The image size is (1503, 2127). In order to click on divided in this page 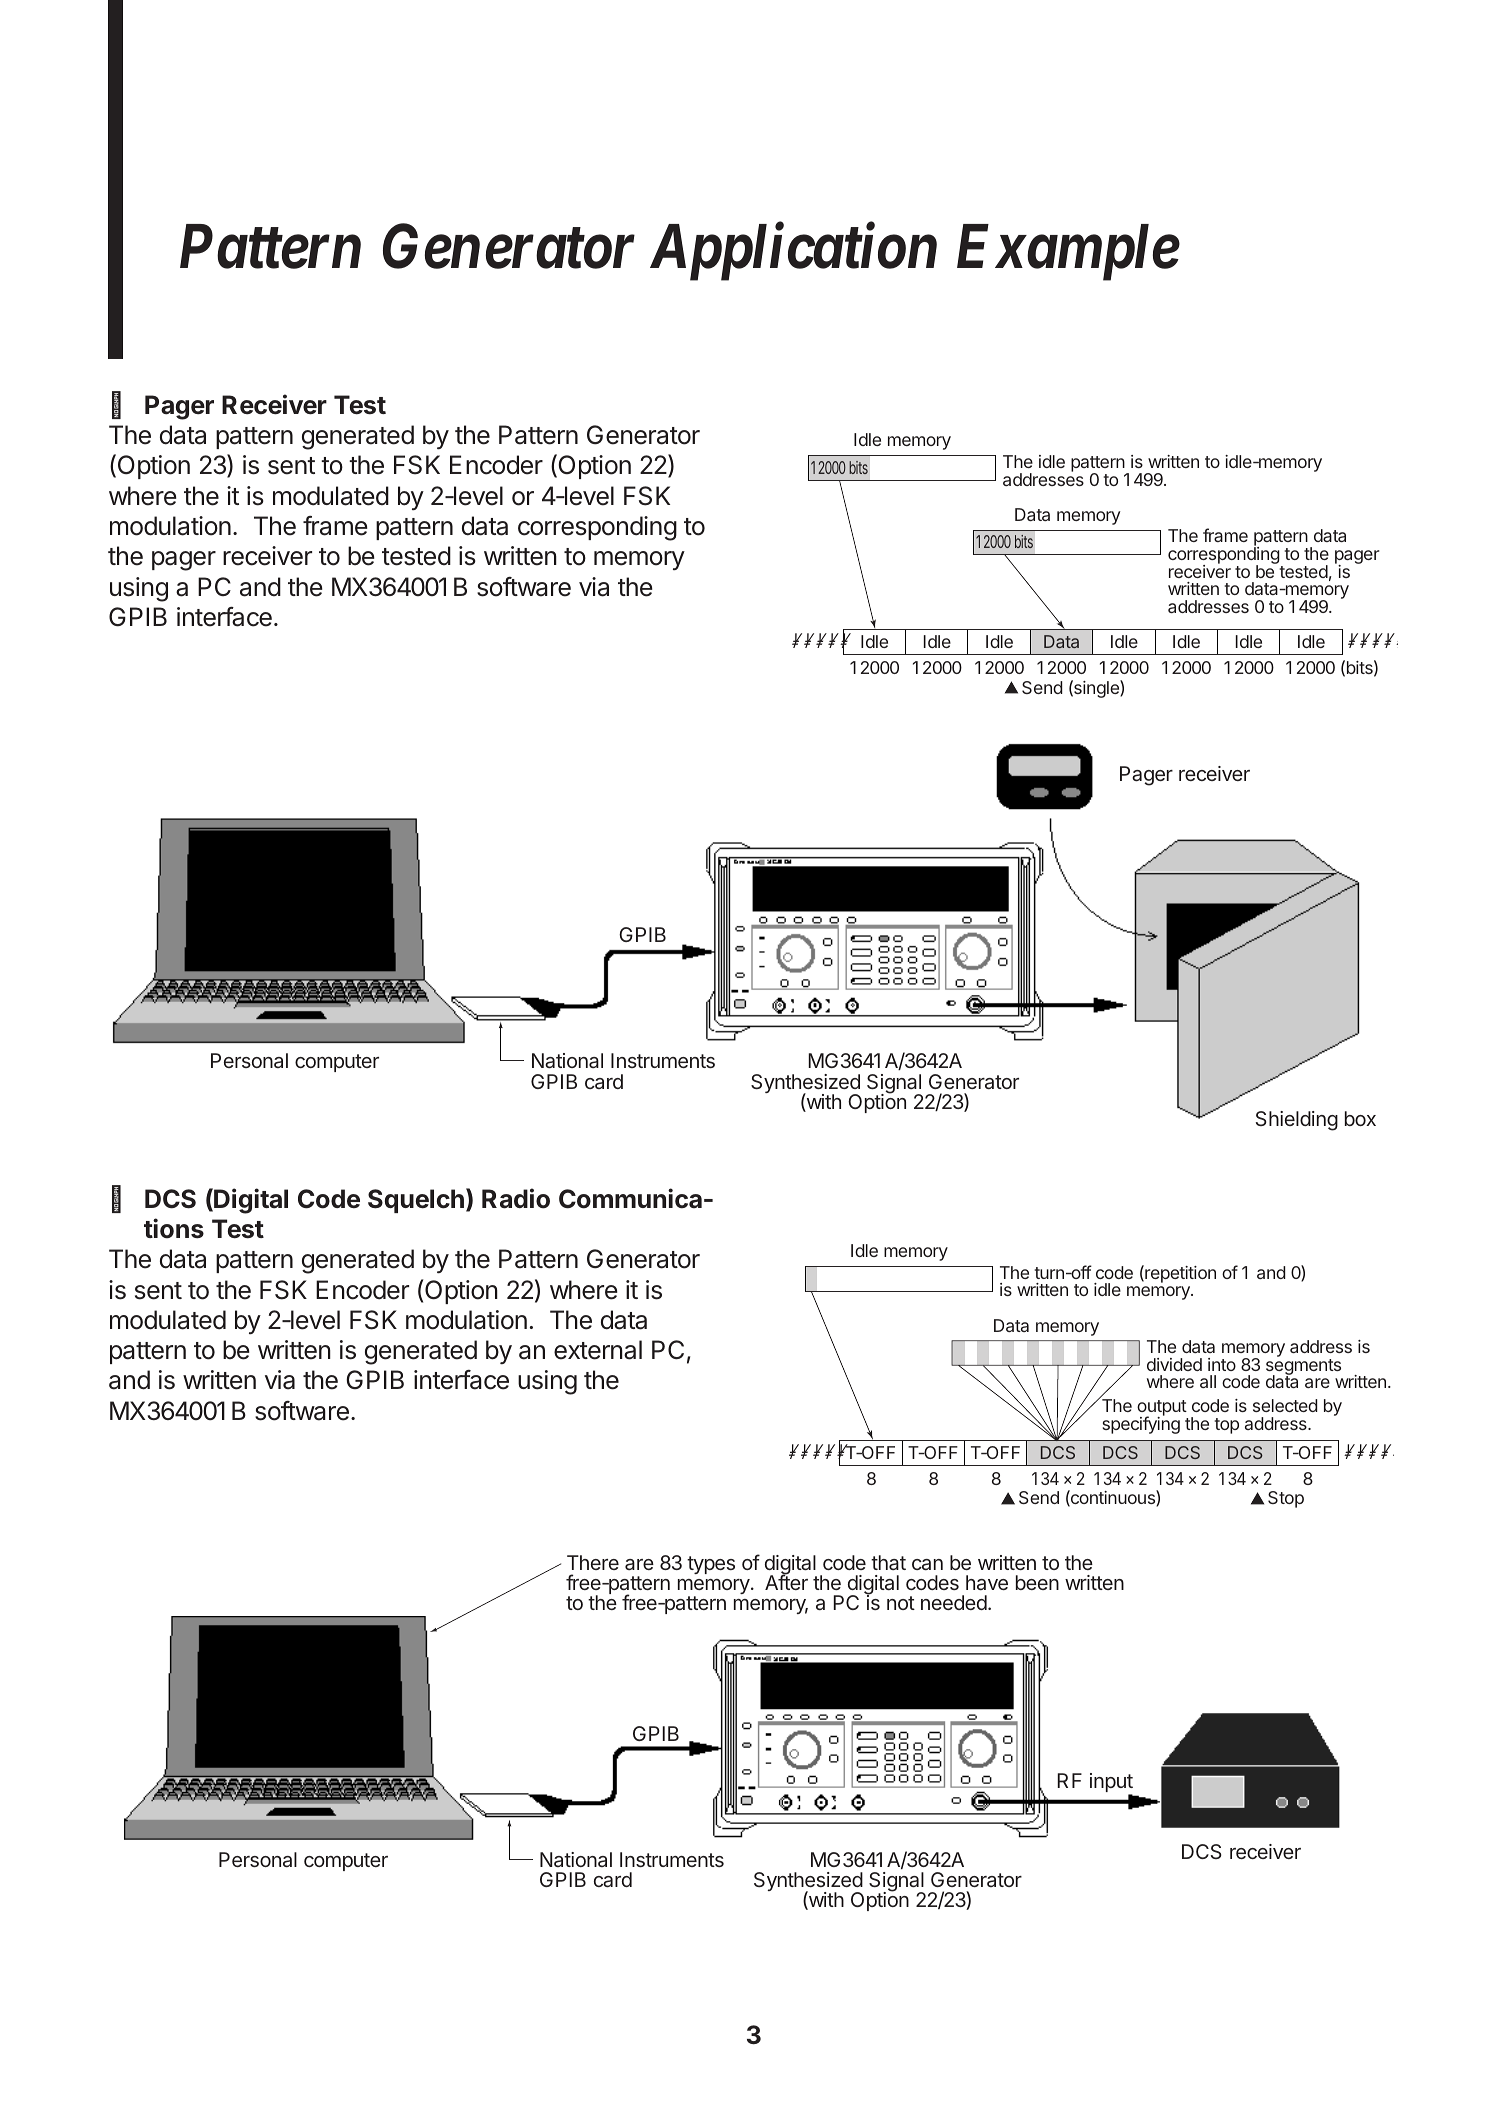, I will do `click(1174, 1364)`.
